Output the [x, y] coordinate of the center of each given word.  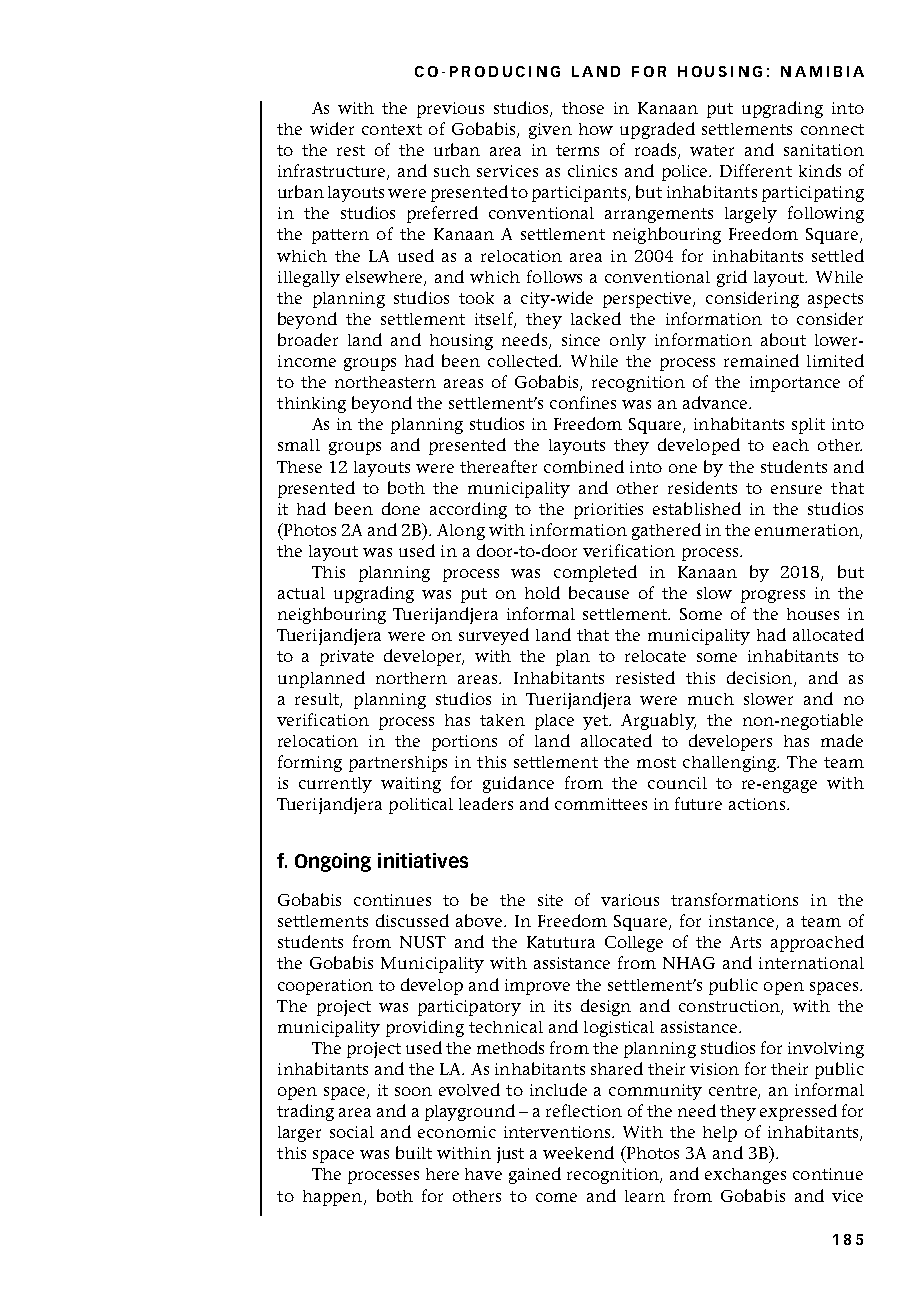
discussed [412, 920]
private [347, 658]
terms [577, 150]
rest [351, 150]
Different [756, 170]
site [550, 900]
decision [761, 678]
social [352, 1132]
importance [795, 384]
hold [542, 592]
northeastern [385, 382]
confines [583, 402]
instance [743, 922]
